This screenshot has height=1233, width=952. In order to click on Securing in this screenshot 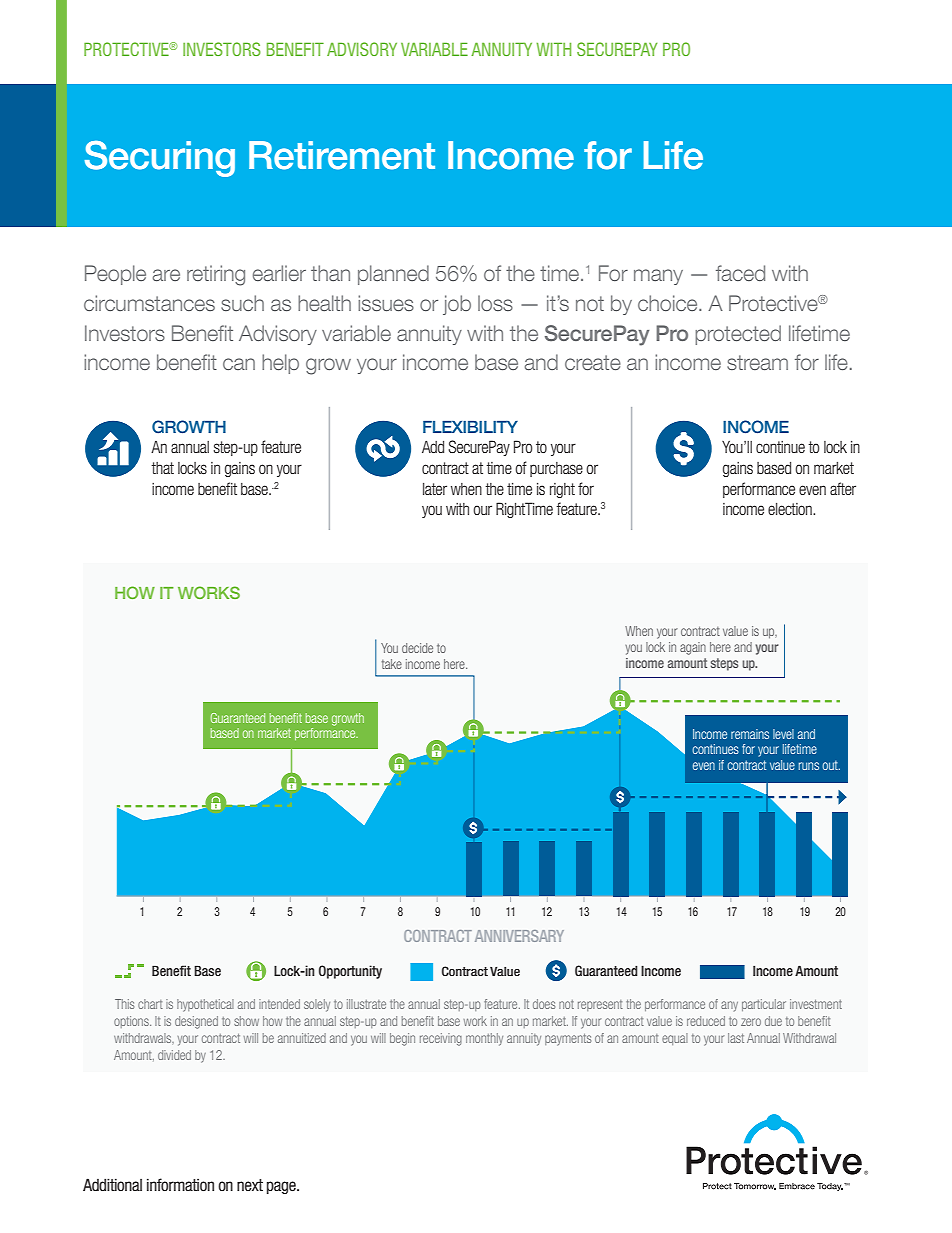, I will do `click(160, 158)`.
